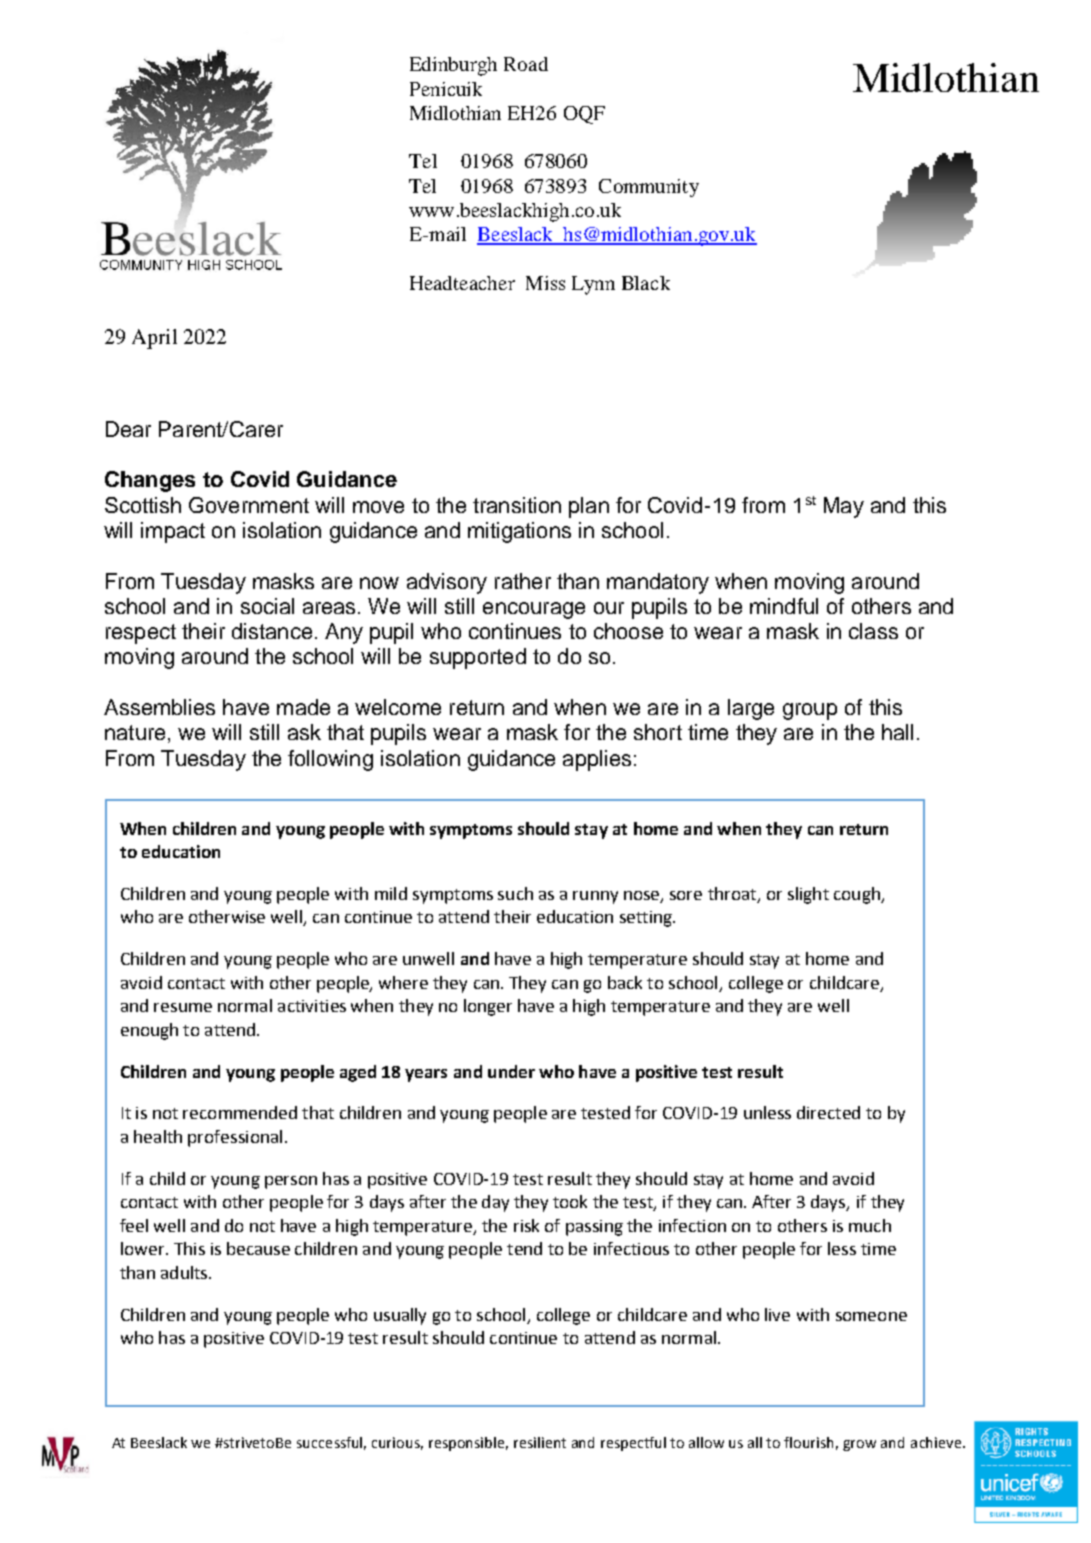 The height and width of the screenshot is (1543, 1091). Describe the element at coordinates (540, 1442) in the screenshot. I see `resilient` at that location.
